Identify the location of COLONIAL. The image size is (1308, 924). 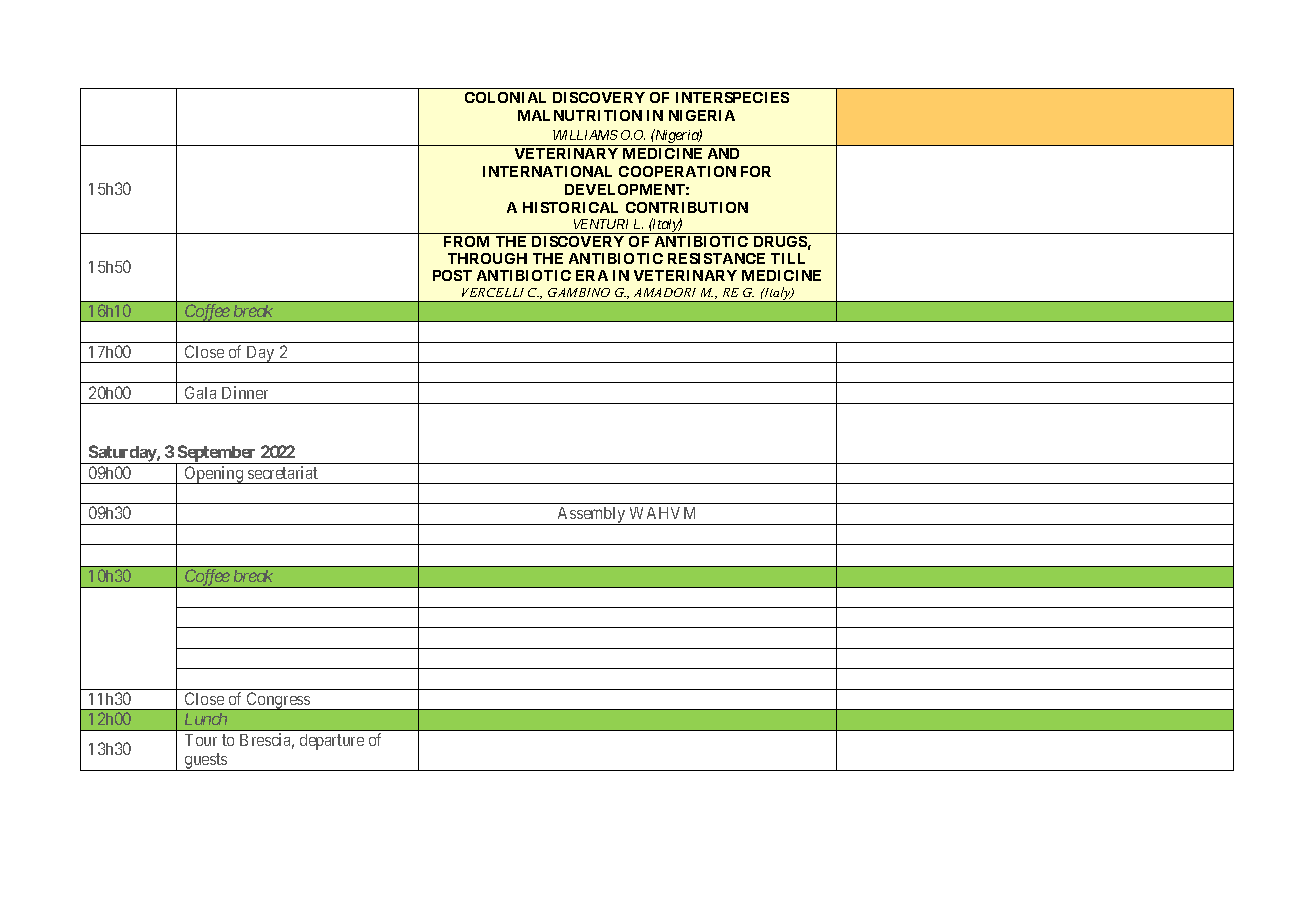
(505, 97).
